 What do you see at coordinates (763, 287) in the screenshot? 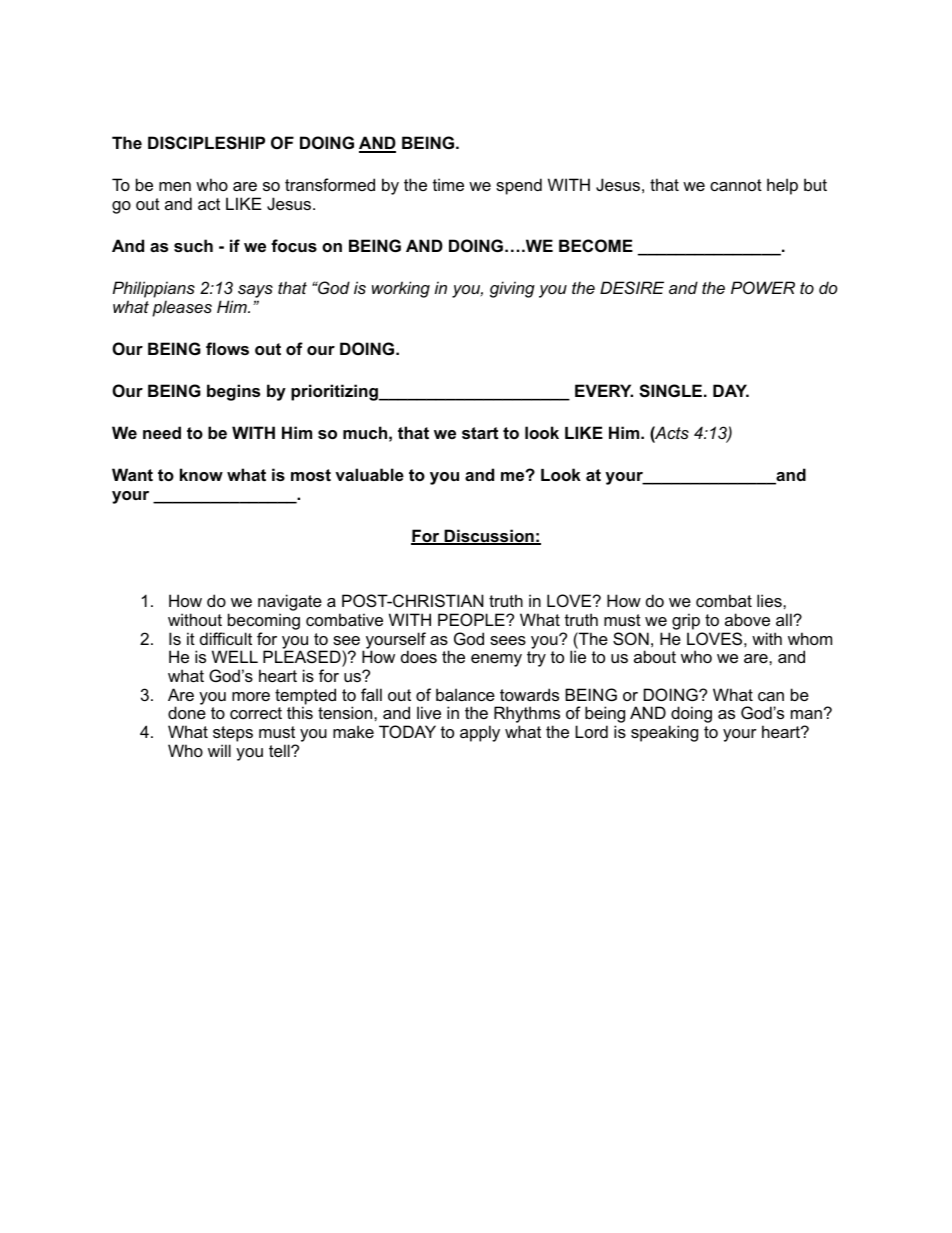
I see `POWER` at bounding box center [763, 287].
